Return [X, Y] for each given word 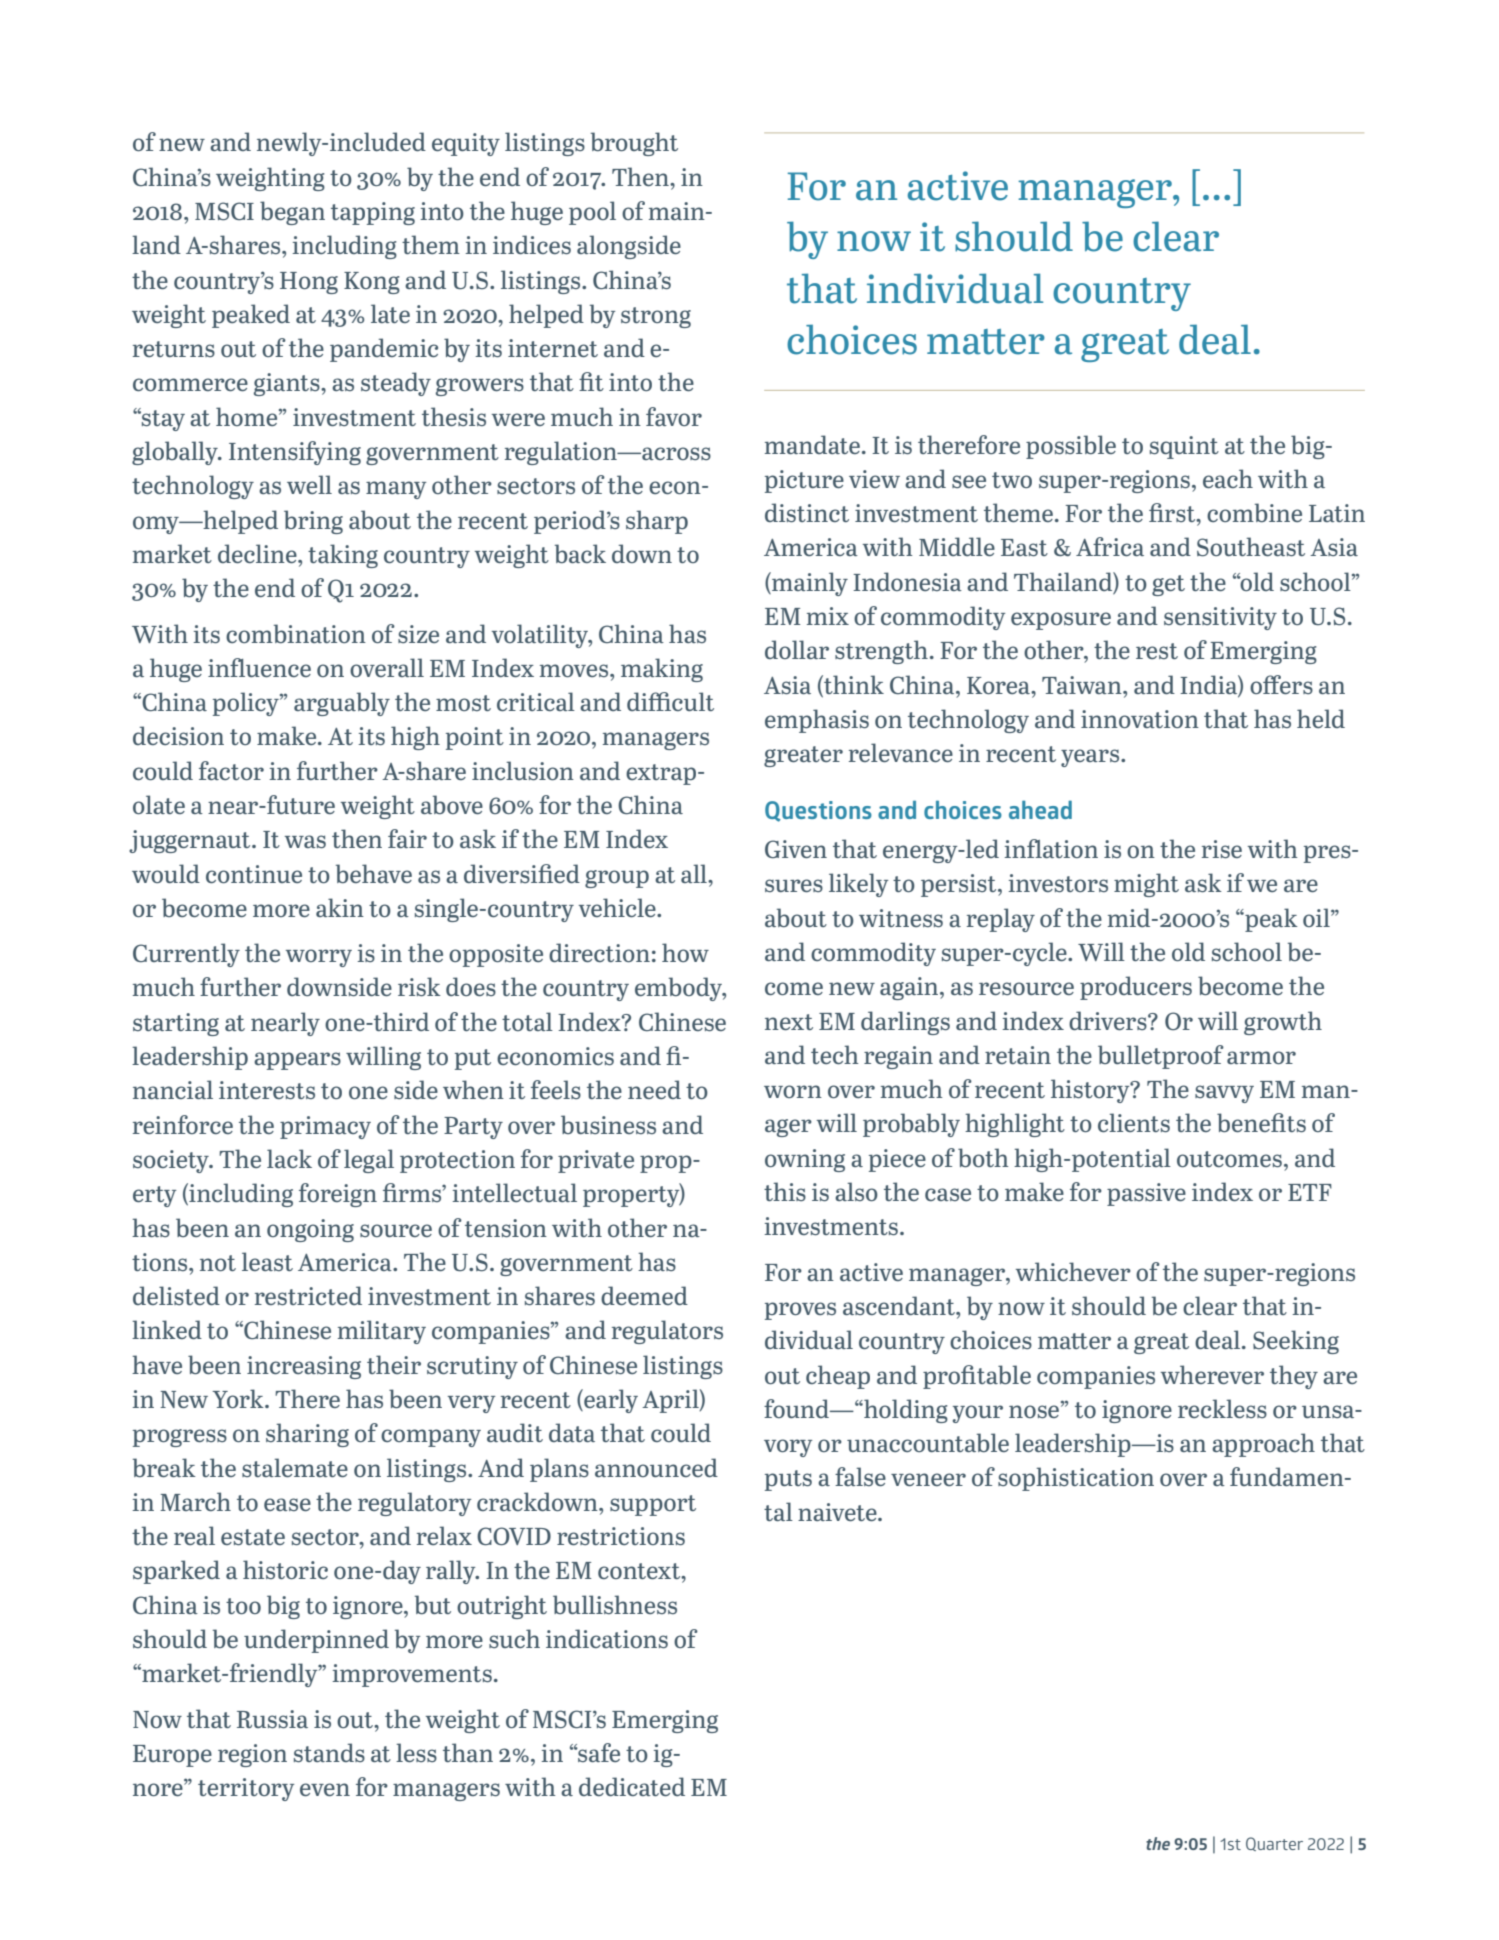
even [325, 1789]
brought [634, 144]
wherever [1212, 1374]
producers [1136, 988]
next [789, 1022]
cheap [838, 1377]
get [1168, 585]
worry [319, 958]
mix [828, 616]
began [292, 213]
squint [1184, 447]
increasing [304, 1367]
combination [296, 633]
